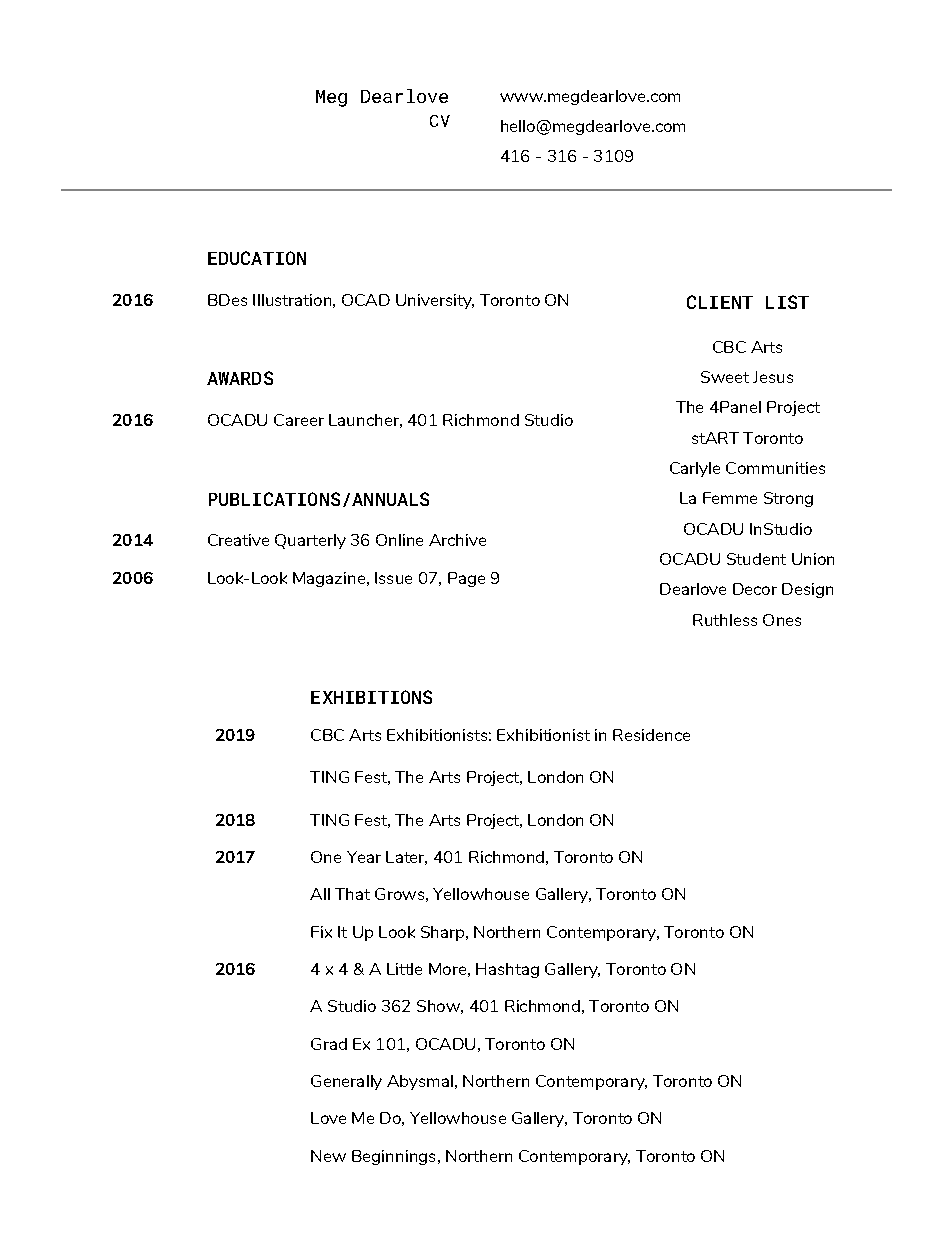  What do you see at coordinates (371, 697) in the image?
I see `EXHIBITIONS` at bounding box center [371, 697].
